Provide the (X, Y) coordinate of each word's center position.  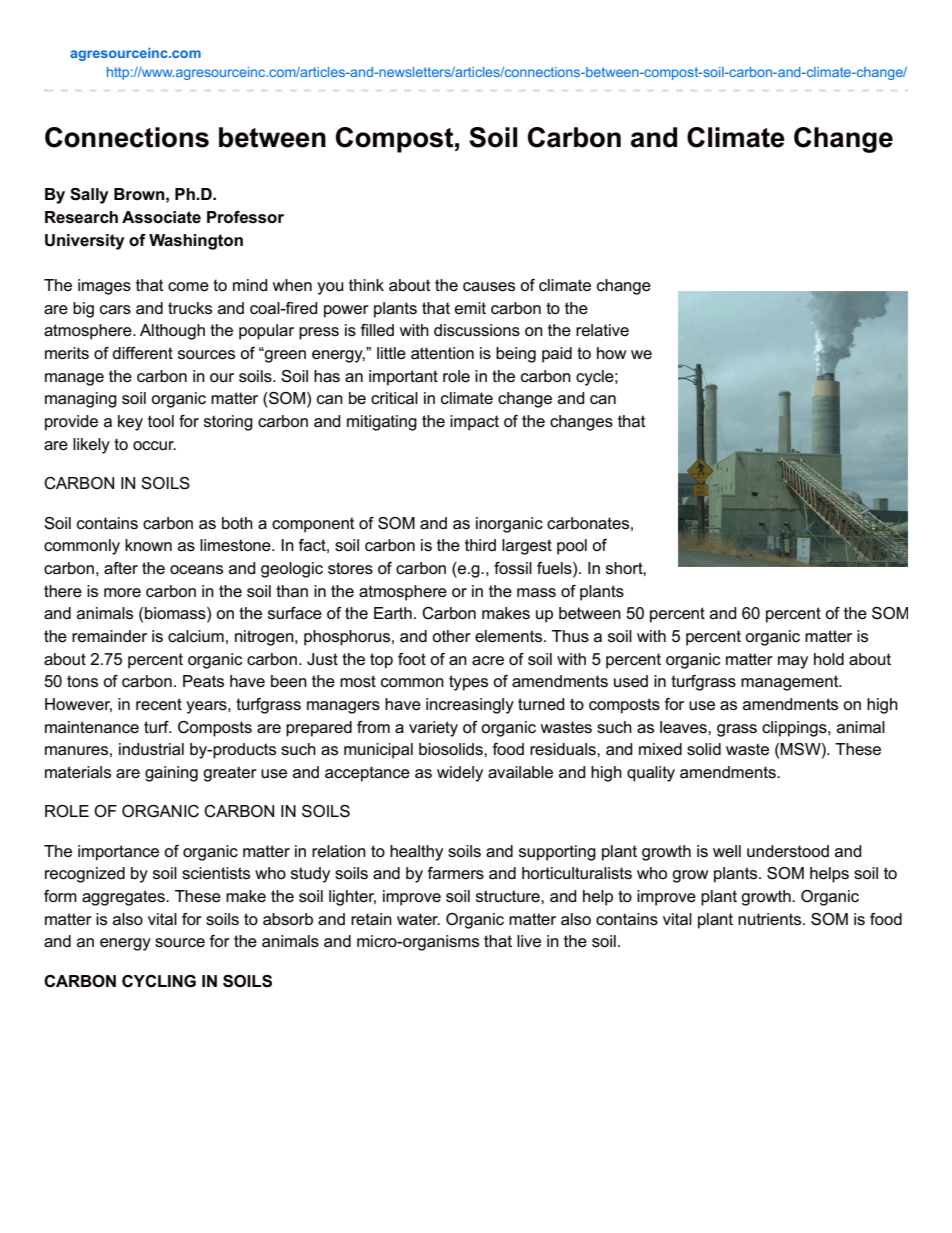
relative (602, 330)
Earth (393, 613)
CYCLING (159, 981)
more (122, 593)
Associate (161, 217)
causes (489, 287)
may (793, 662)
